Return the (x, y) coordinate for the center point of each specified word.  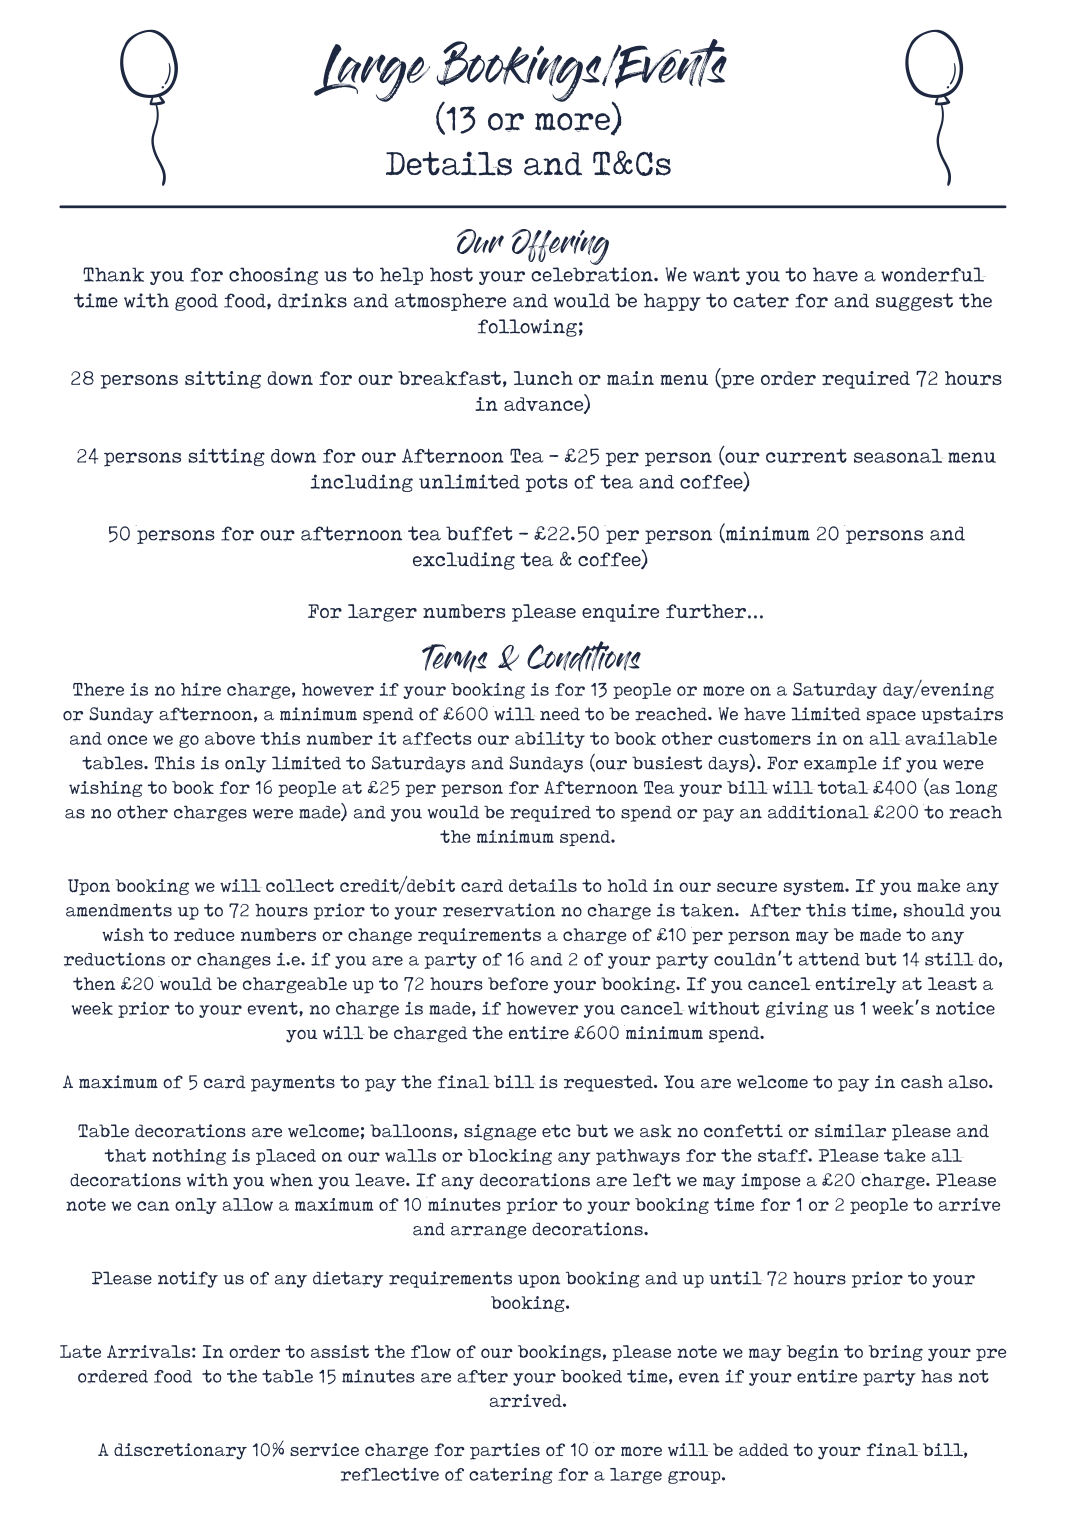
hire (201, 690)
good (196, 302)
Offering (560, 247)
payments (293, 1083)
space (891, 717)
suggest (914, 302)
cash (922, 1081)
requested (609, 1083)
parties (505, 1451)
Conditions (584, 656)
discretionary (180, 1451)
